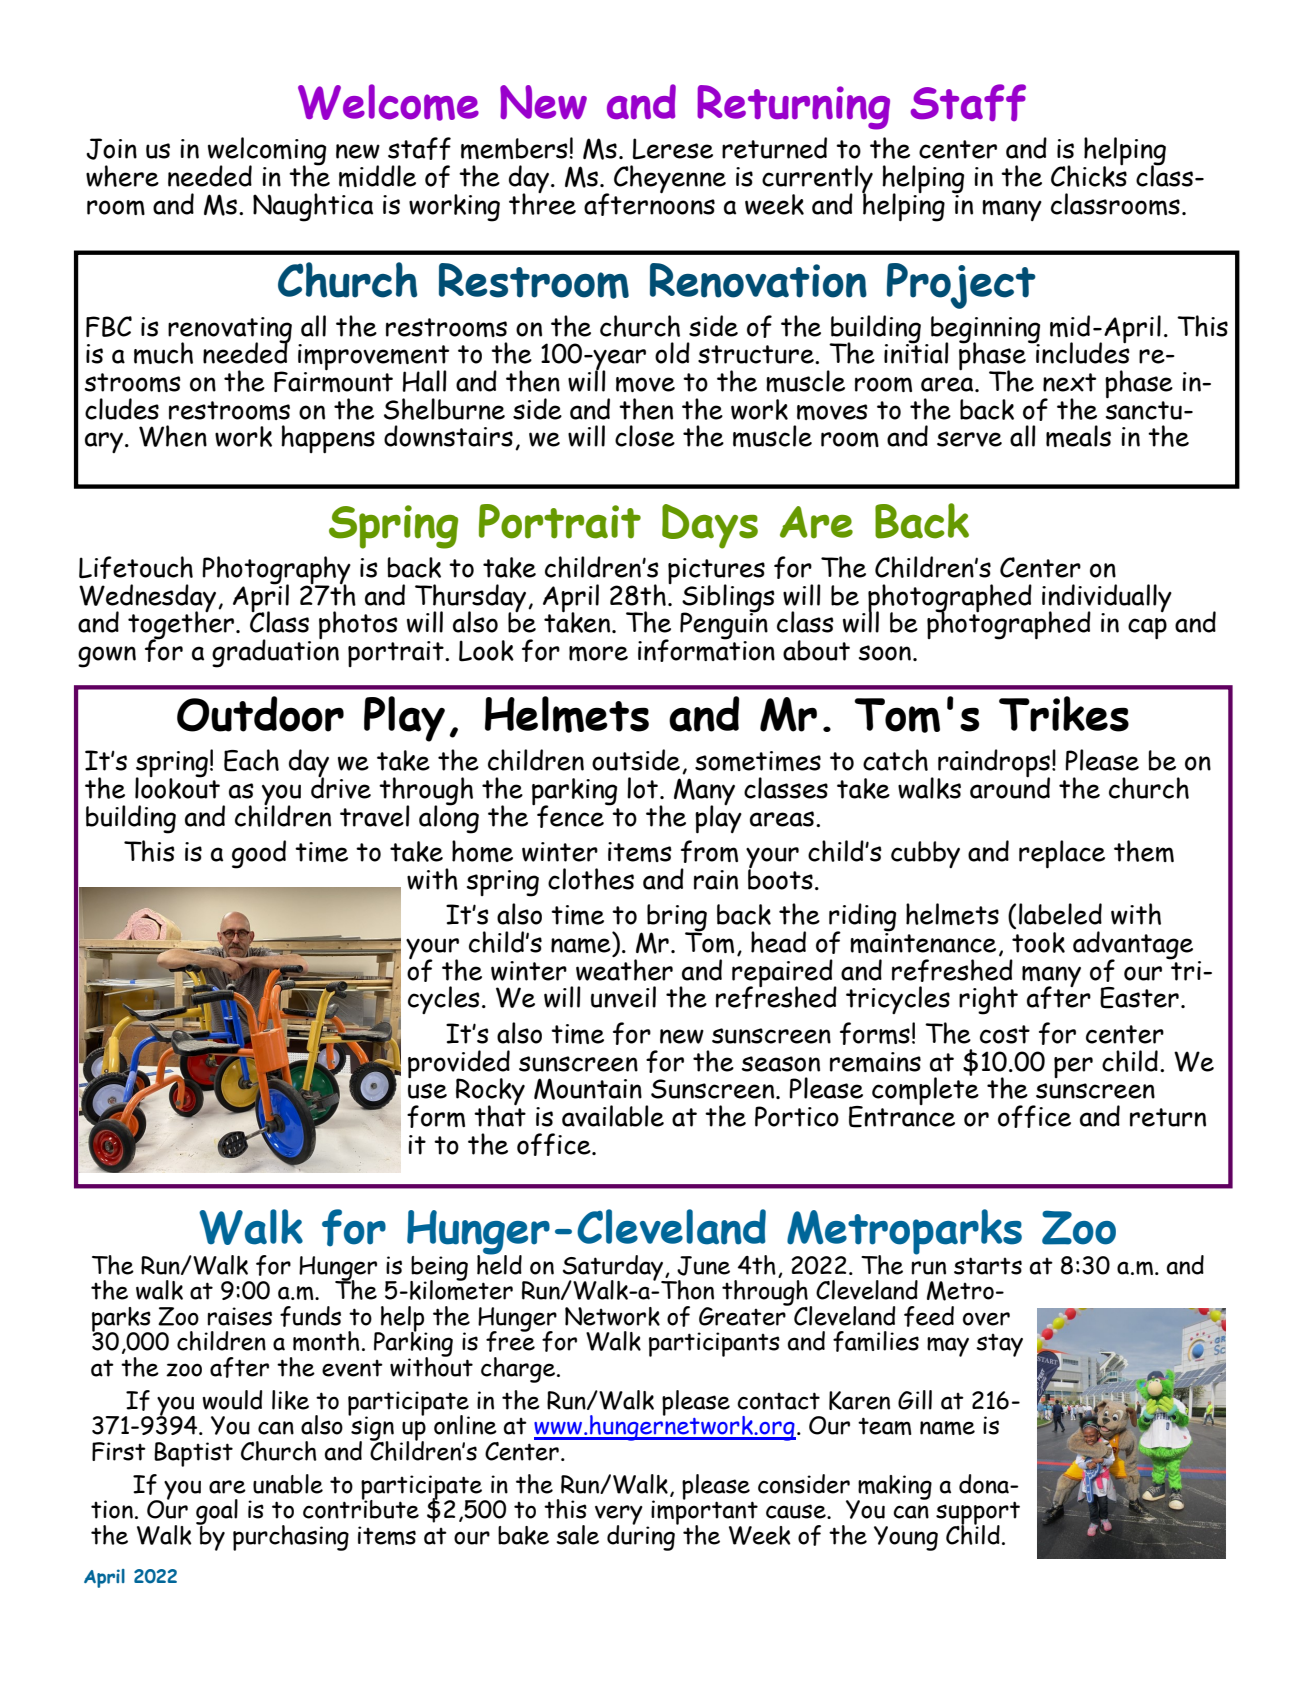 The image size is (1316, 1702). I want to click on happens, so click(328, 439).
